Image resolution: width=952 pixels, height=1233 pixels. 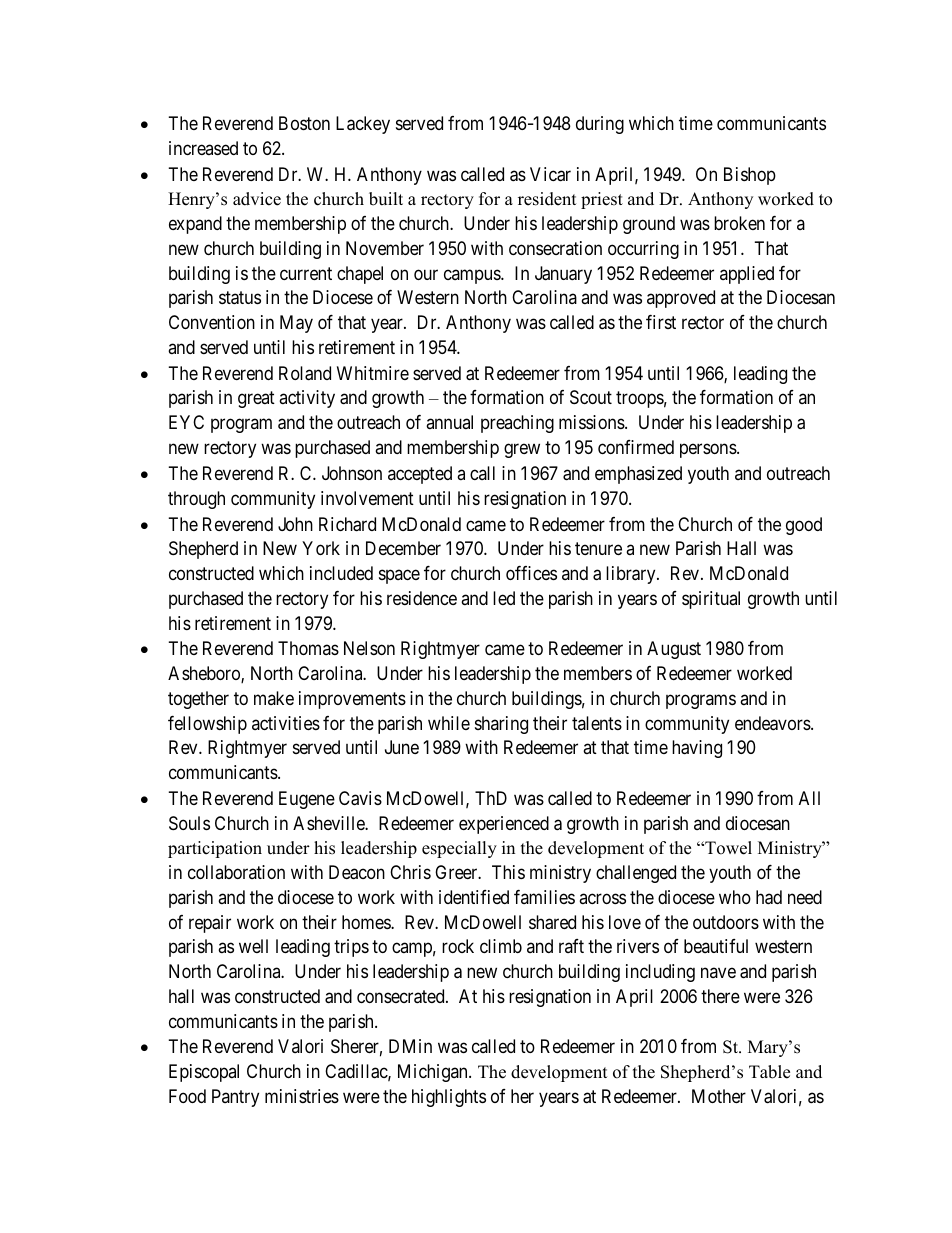 I want to click on grew, so click(x=522, y=450).
